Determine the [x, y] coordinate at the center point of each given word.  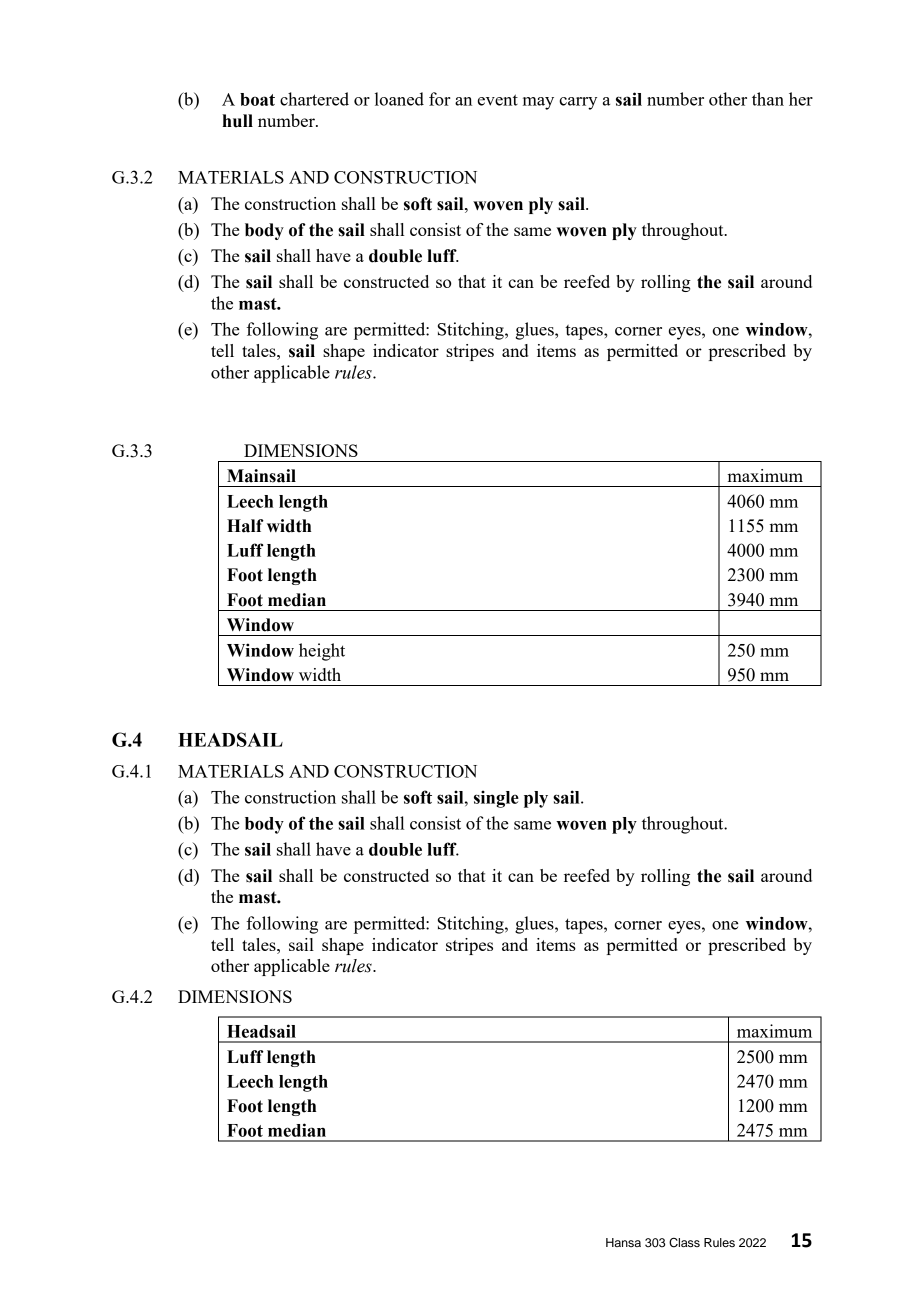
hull [237, 121]
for [440, 99]
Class [684, 1243]
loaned [399, 99]
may [538, 103]
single [496, 799]
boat [257, 99]
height [322, 652]
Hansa [623, 1242]
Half [245, 526]
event [498, 100]
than [768, 99]
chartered [314, 99]
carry [578, 103]
